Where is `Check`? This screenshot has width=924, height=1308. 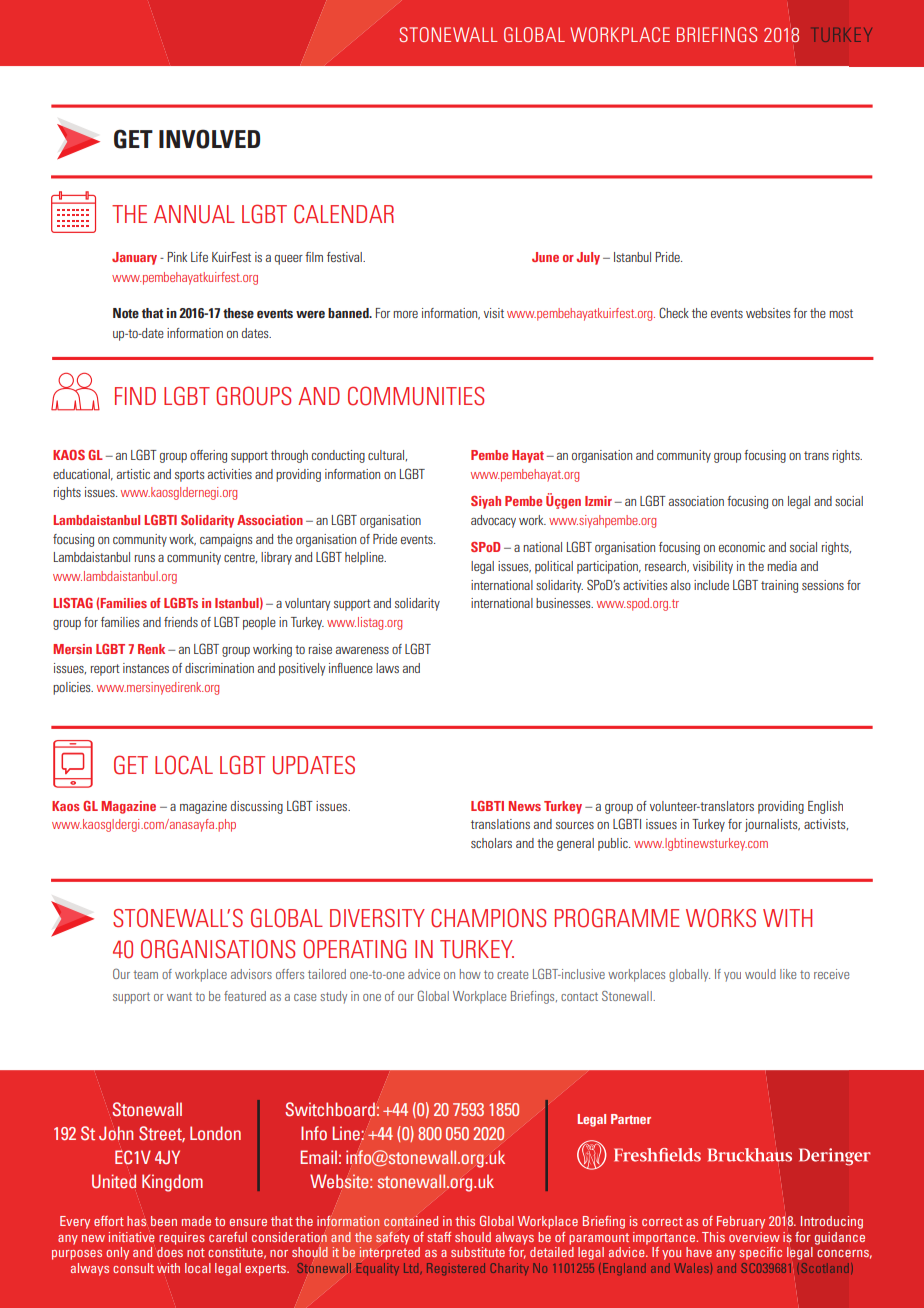
Check is located at coordinates (674, 312).
